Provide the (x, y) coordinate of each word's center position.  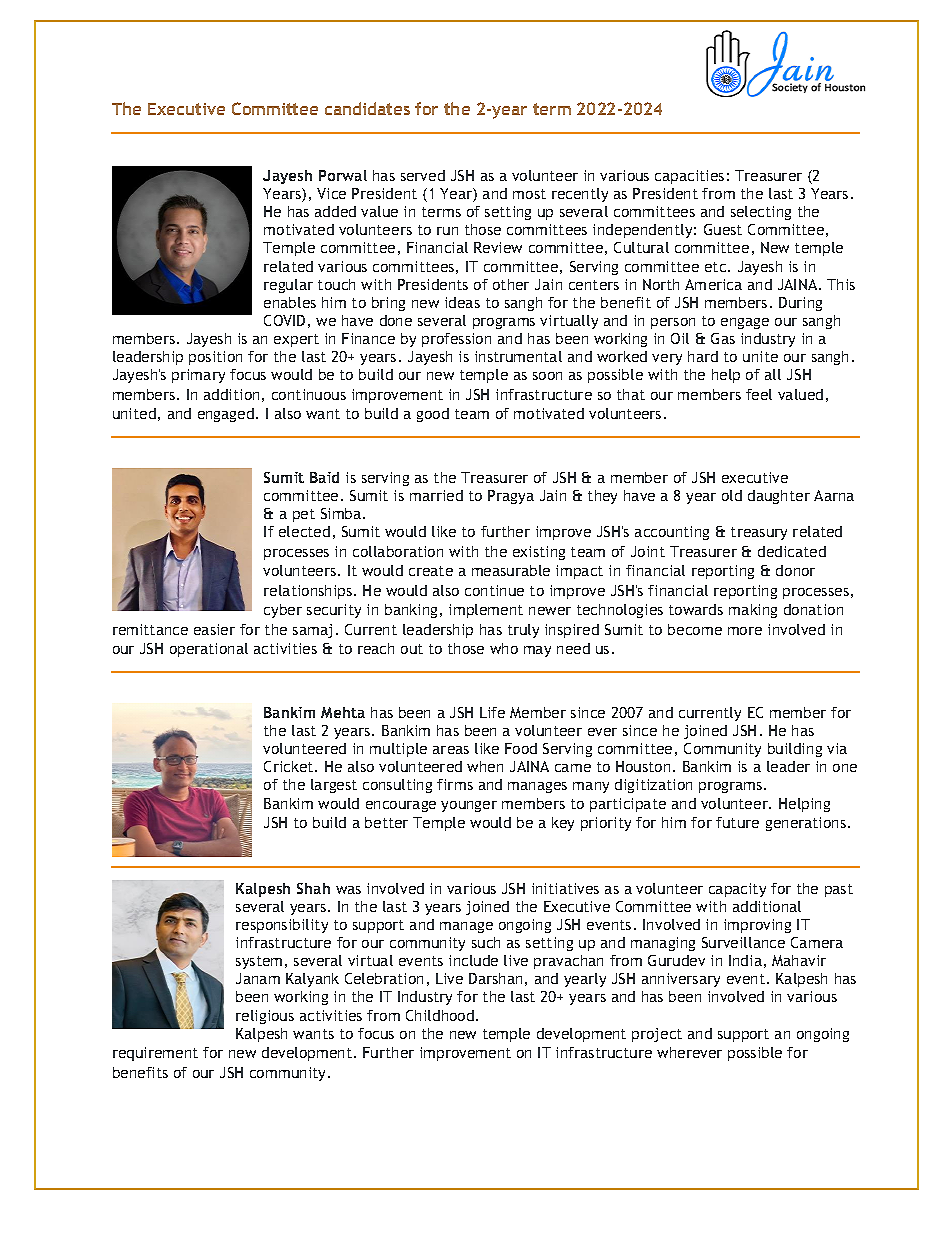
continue (494, 590)
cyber (283, 611)
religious (265, 1017)
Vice (331, 193)
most (529, 194)
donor (795, 570)
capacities (689, 177)
